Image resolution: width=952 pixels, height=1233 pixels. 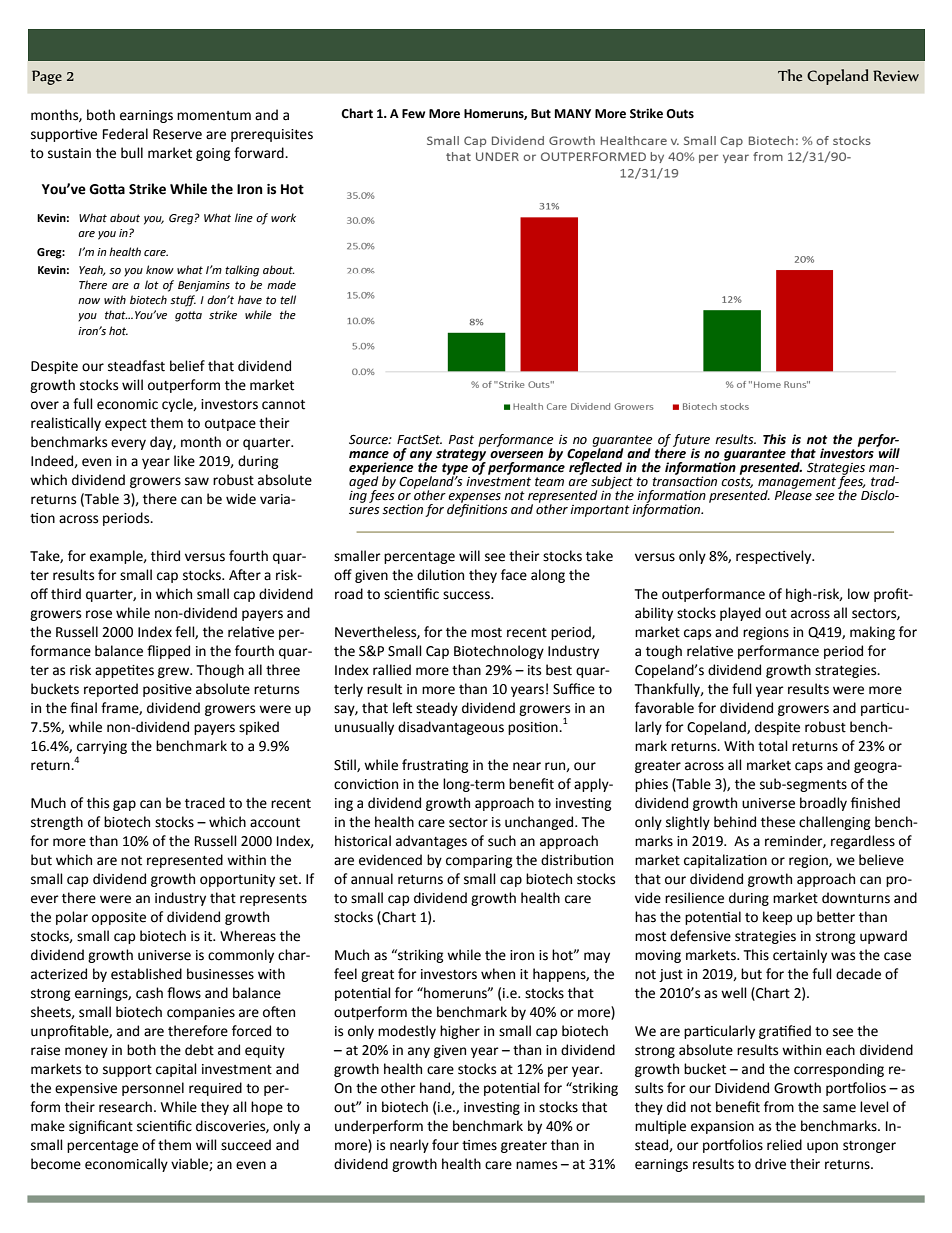 I want to click on Review, so click(x=896, y=76).
